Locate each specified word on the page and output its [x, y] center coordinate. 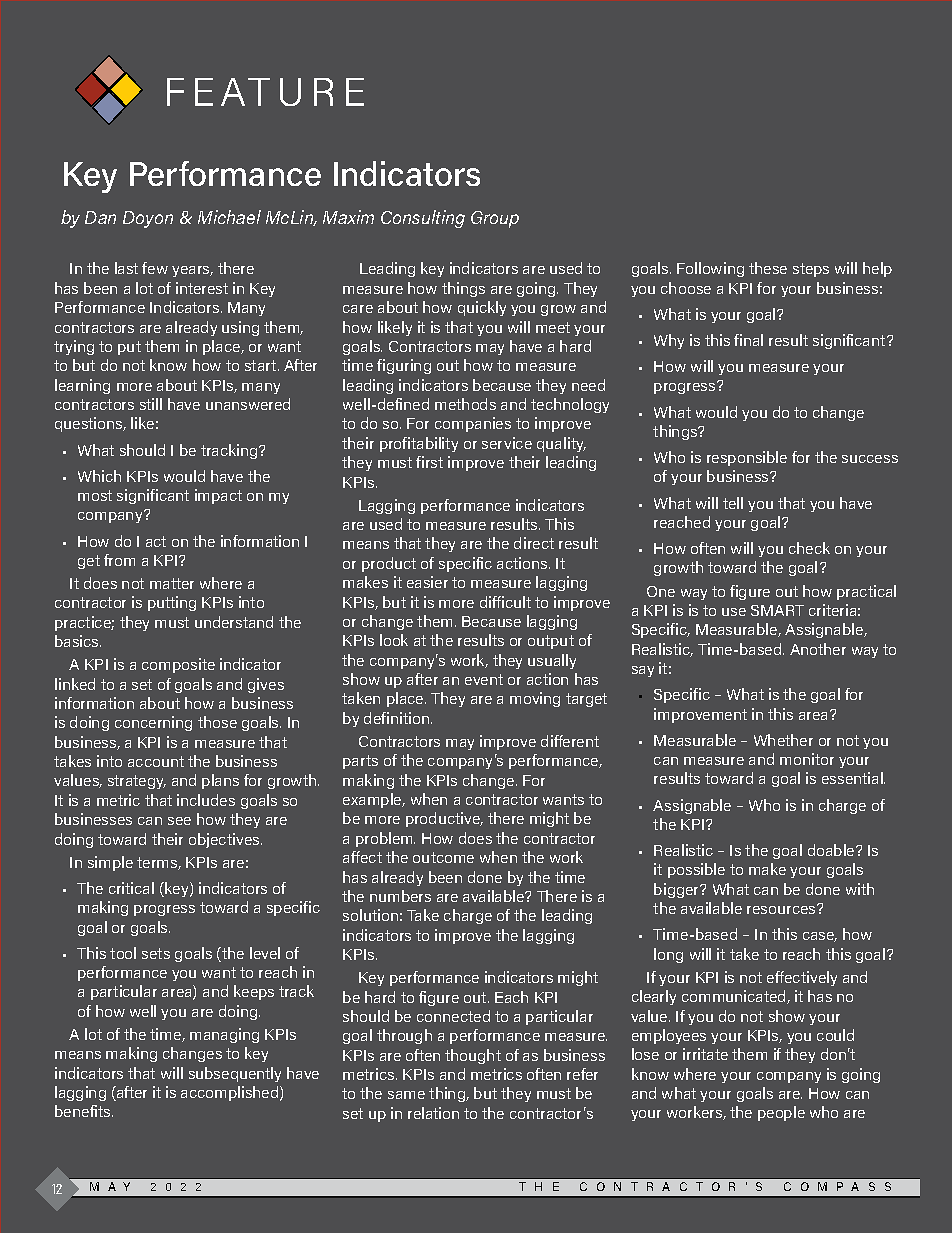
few [155, 268]
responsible [747, 458]
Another [818, 649]
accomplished [231, 1093]
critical [131, 888]
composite [178, 665]
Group [495, 219]
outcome [443, 857]
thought [473, 1056]
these [768, 268]
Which [99, 476]
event [484, 679]
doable [832, 850]
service [507, 443]
